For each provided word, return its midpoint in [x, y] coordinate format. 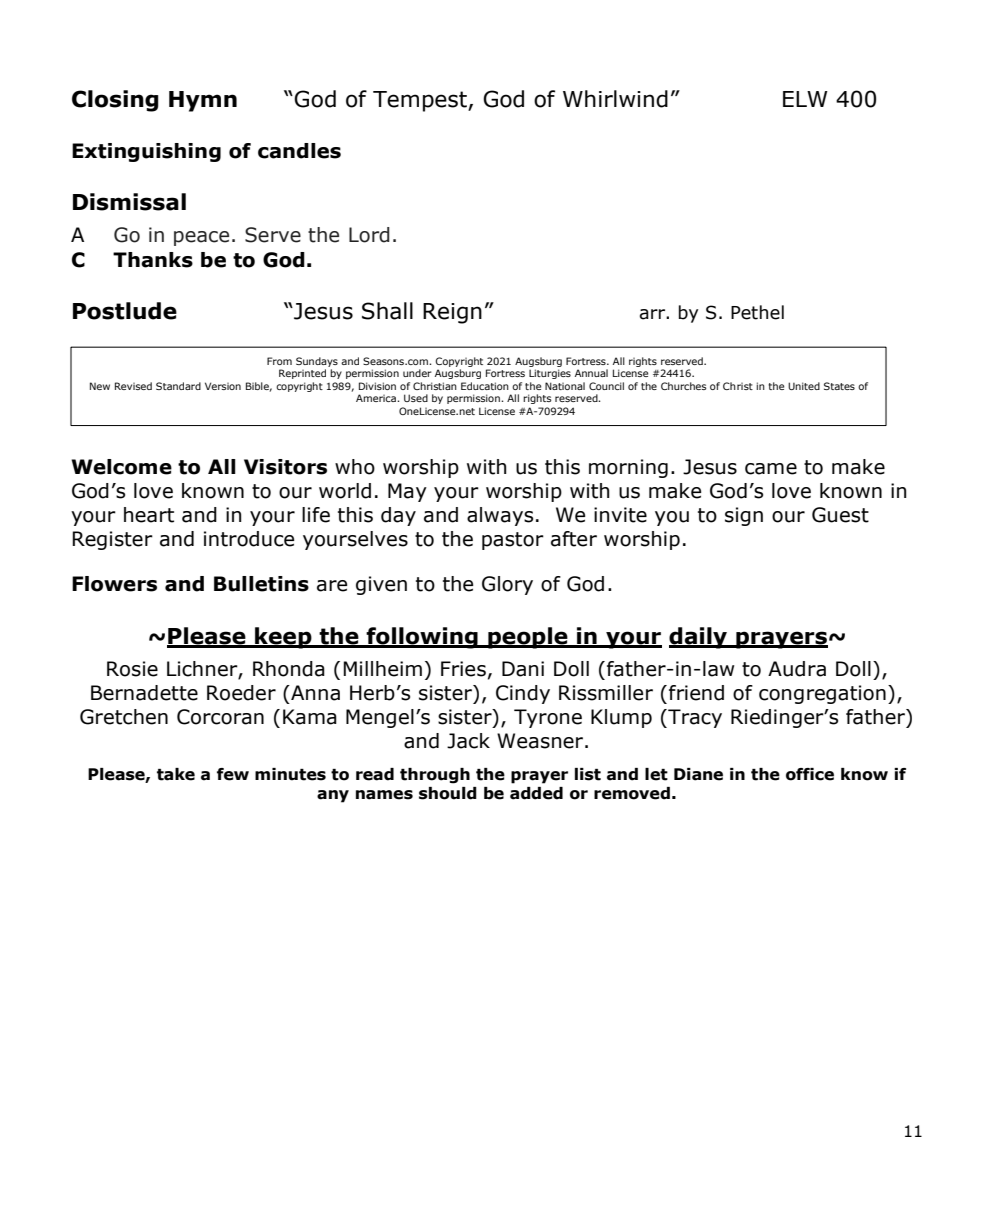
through [435, 776]
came [771, 469]
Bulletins [261, 584]
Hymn [203, 101]
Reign [452, 313]
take [176, 774]
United [804, 386]
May [407, 492]
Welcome [121, 467]
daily [699, 638]
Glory [507, 585]
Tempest [421, 101]
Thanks [153, 260]
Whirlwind [615, 99]
